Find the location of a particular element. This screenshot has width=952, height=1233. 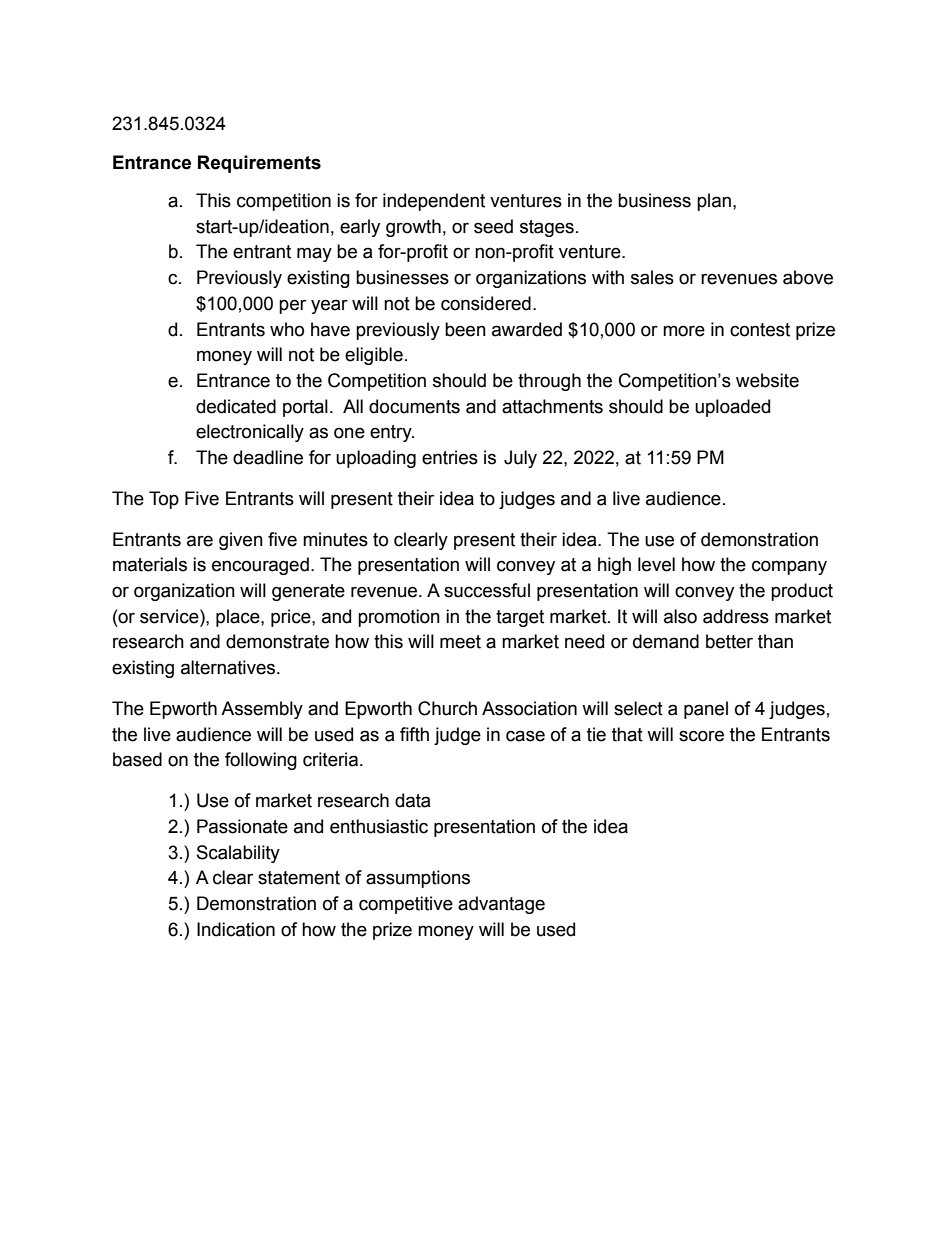

Indication is located at coordinates (236, 929).
